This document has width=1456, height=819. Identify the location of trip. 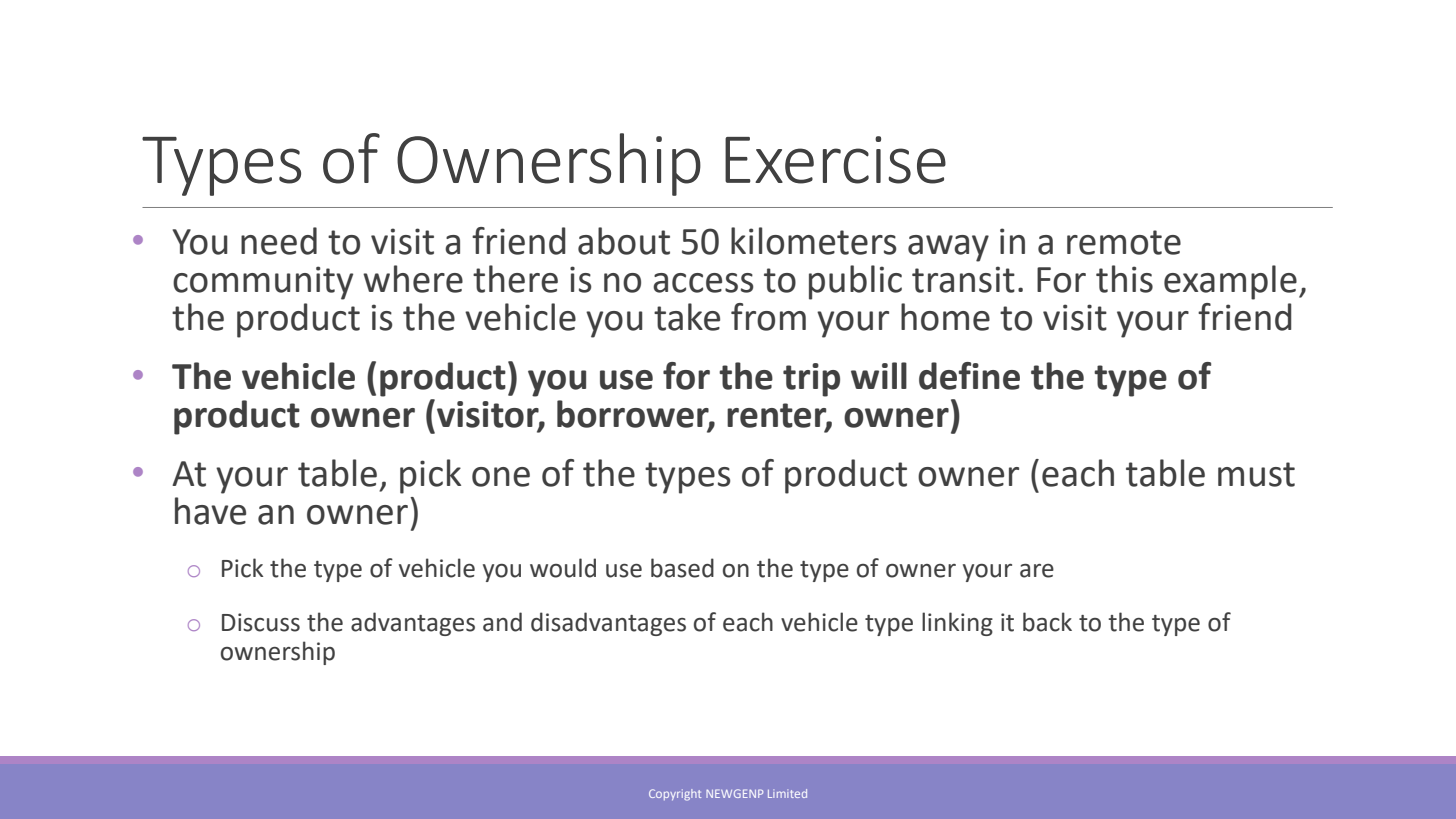
(811, 380).
